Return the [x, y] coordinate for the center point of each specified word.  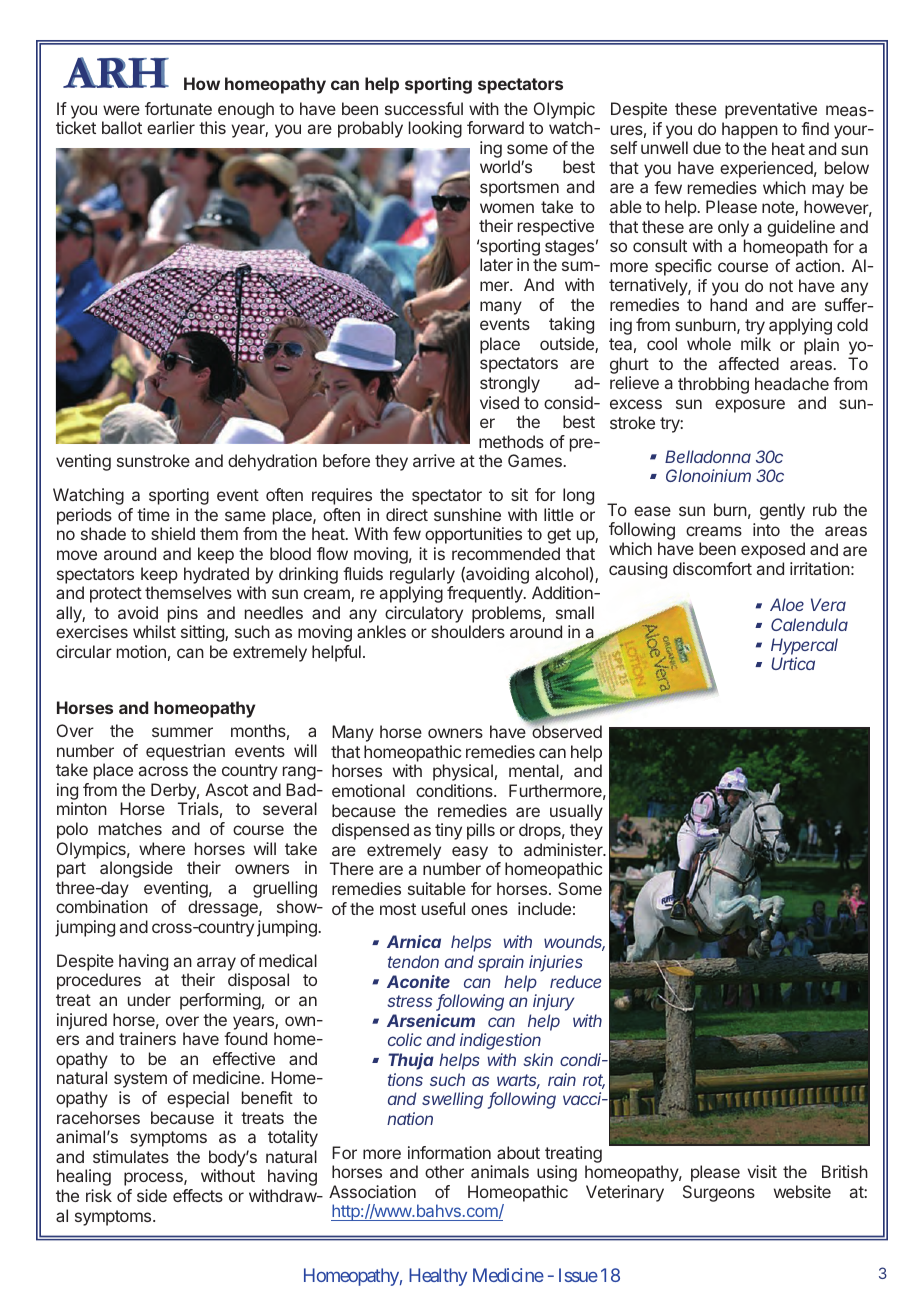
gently [782, 511]
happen [750, 130]
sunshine [467, 514]
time [153, 514]
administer [564, 849]
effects [198, 1195]
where [162, 848]
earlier [171, 127]
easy [470, 853]
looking [435, 129]
